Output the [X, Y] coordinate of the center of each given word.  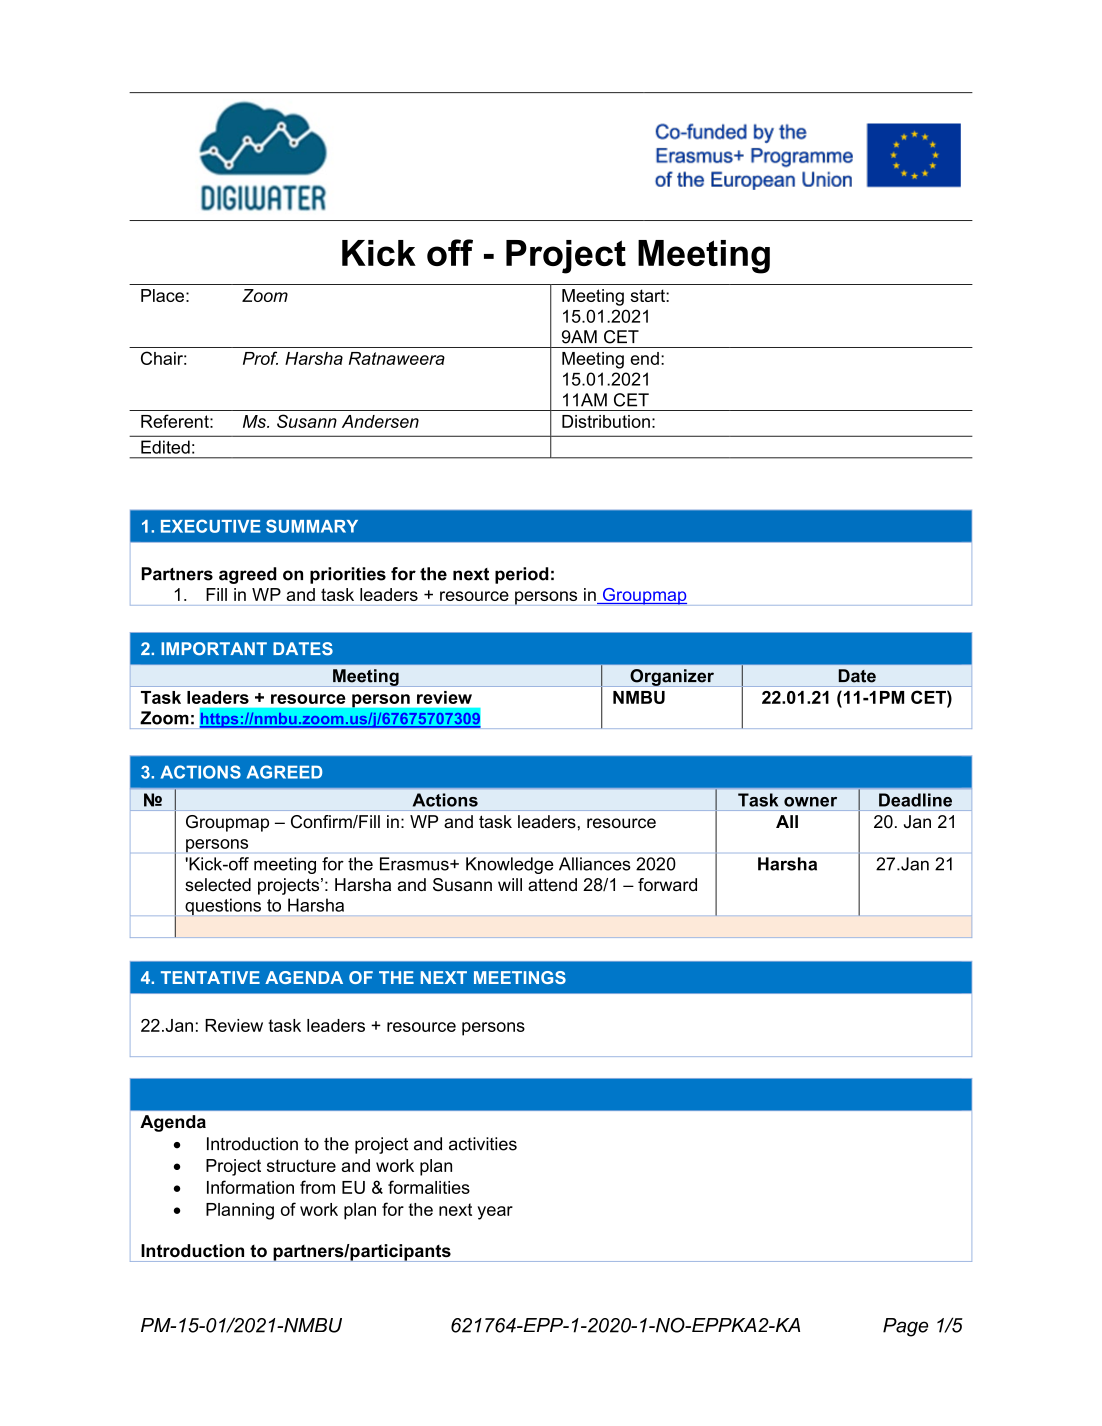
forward [667, 885]
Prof [260, 358]
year [495, 1213]
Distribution [606, 421]
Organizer [672, 678]
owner [810, 802]
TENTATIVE [210, 977]
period [522, 575]
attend [552, 884]
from [317, 1187]
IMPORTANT [214, 648]
